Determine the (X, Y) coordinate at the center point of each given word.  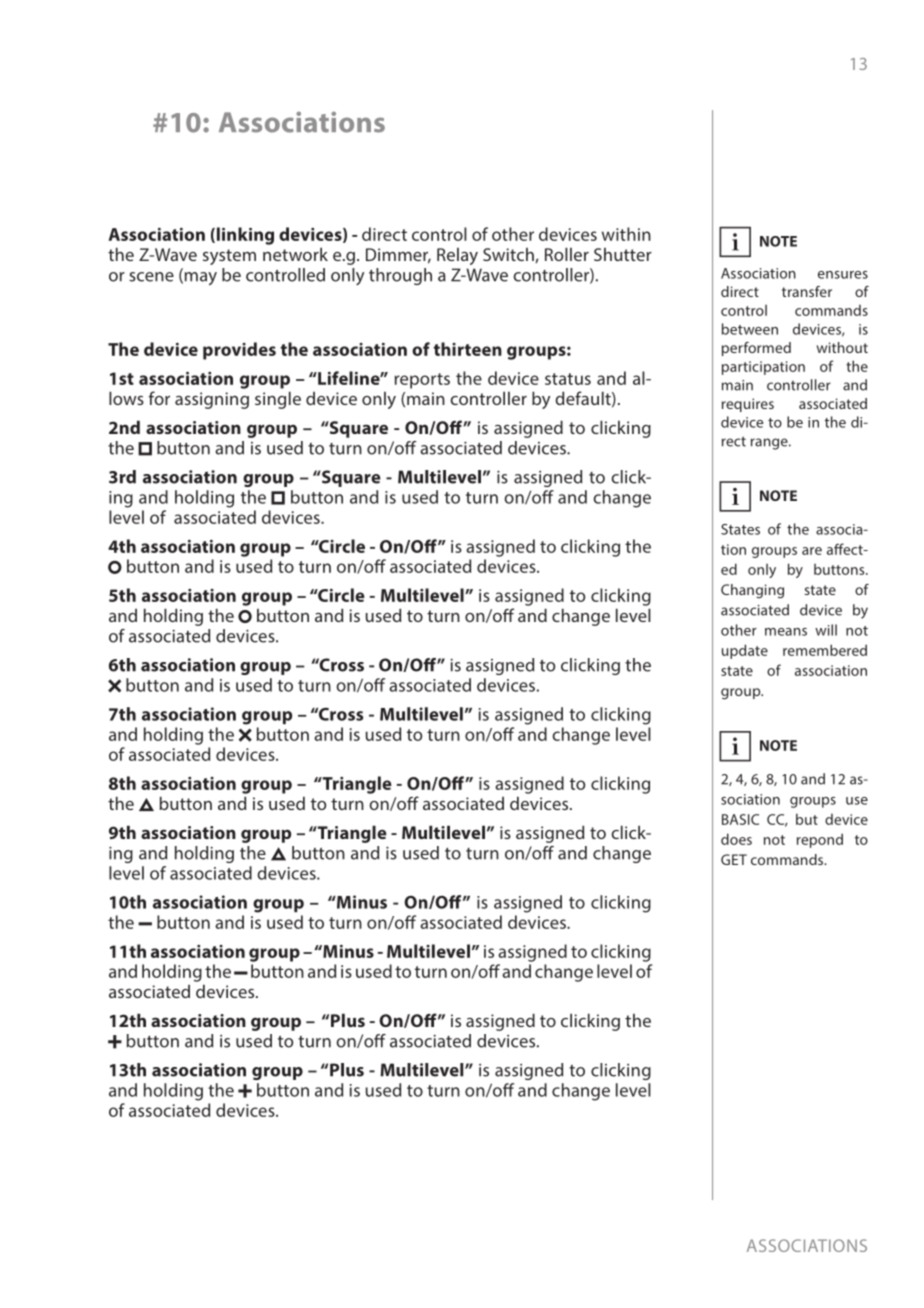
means (786, 632)
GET (734, 859)
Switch (508, 254)
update (745, 651)
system (229, 257)
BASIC (740, 819)
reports (422, 381)
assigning (212, 400)
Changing (752, 591)
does (736, 839)
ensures (843, 275)
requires (748, 405)
